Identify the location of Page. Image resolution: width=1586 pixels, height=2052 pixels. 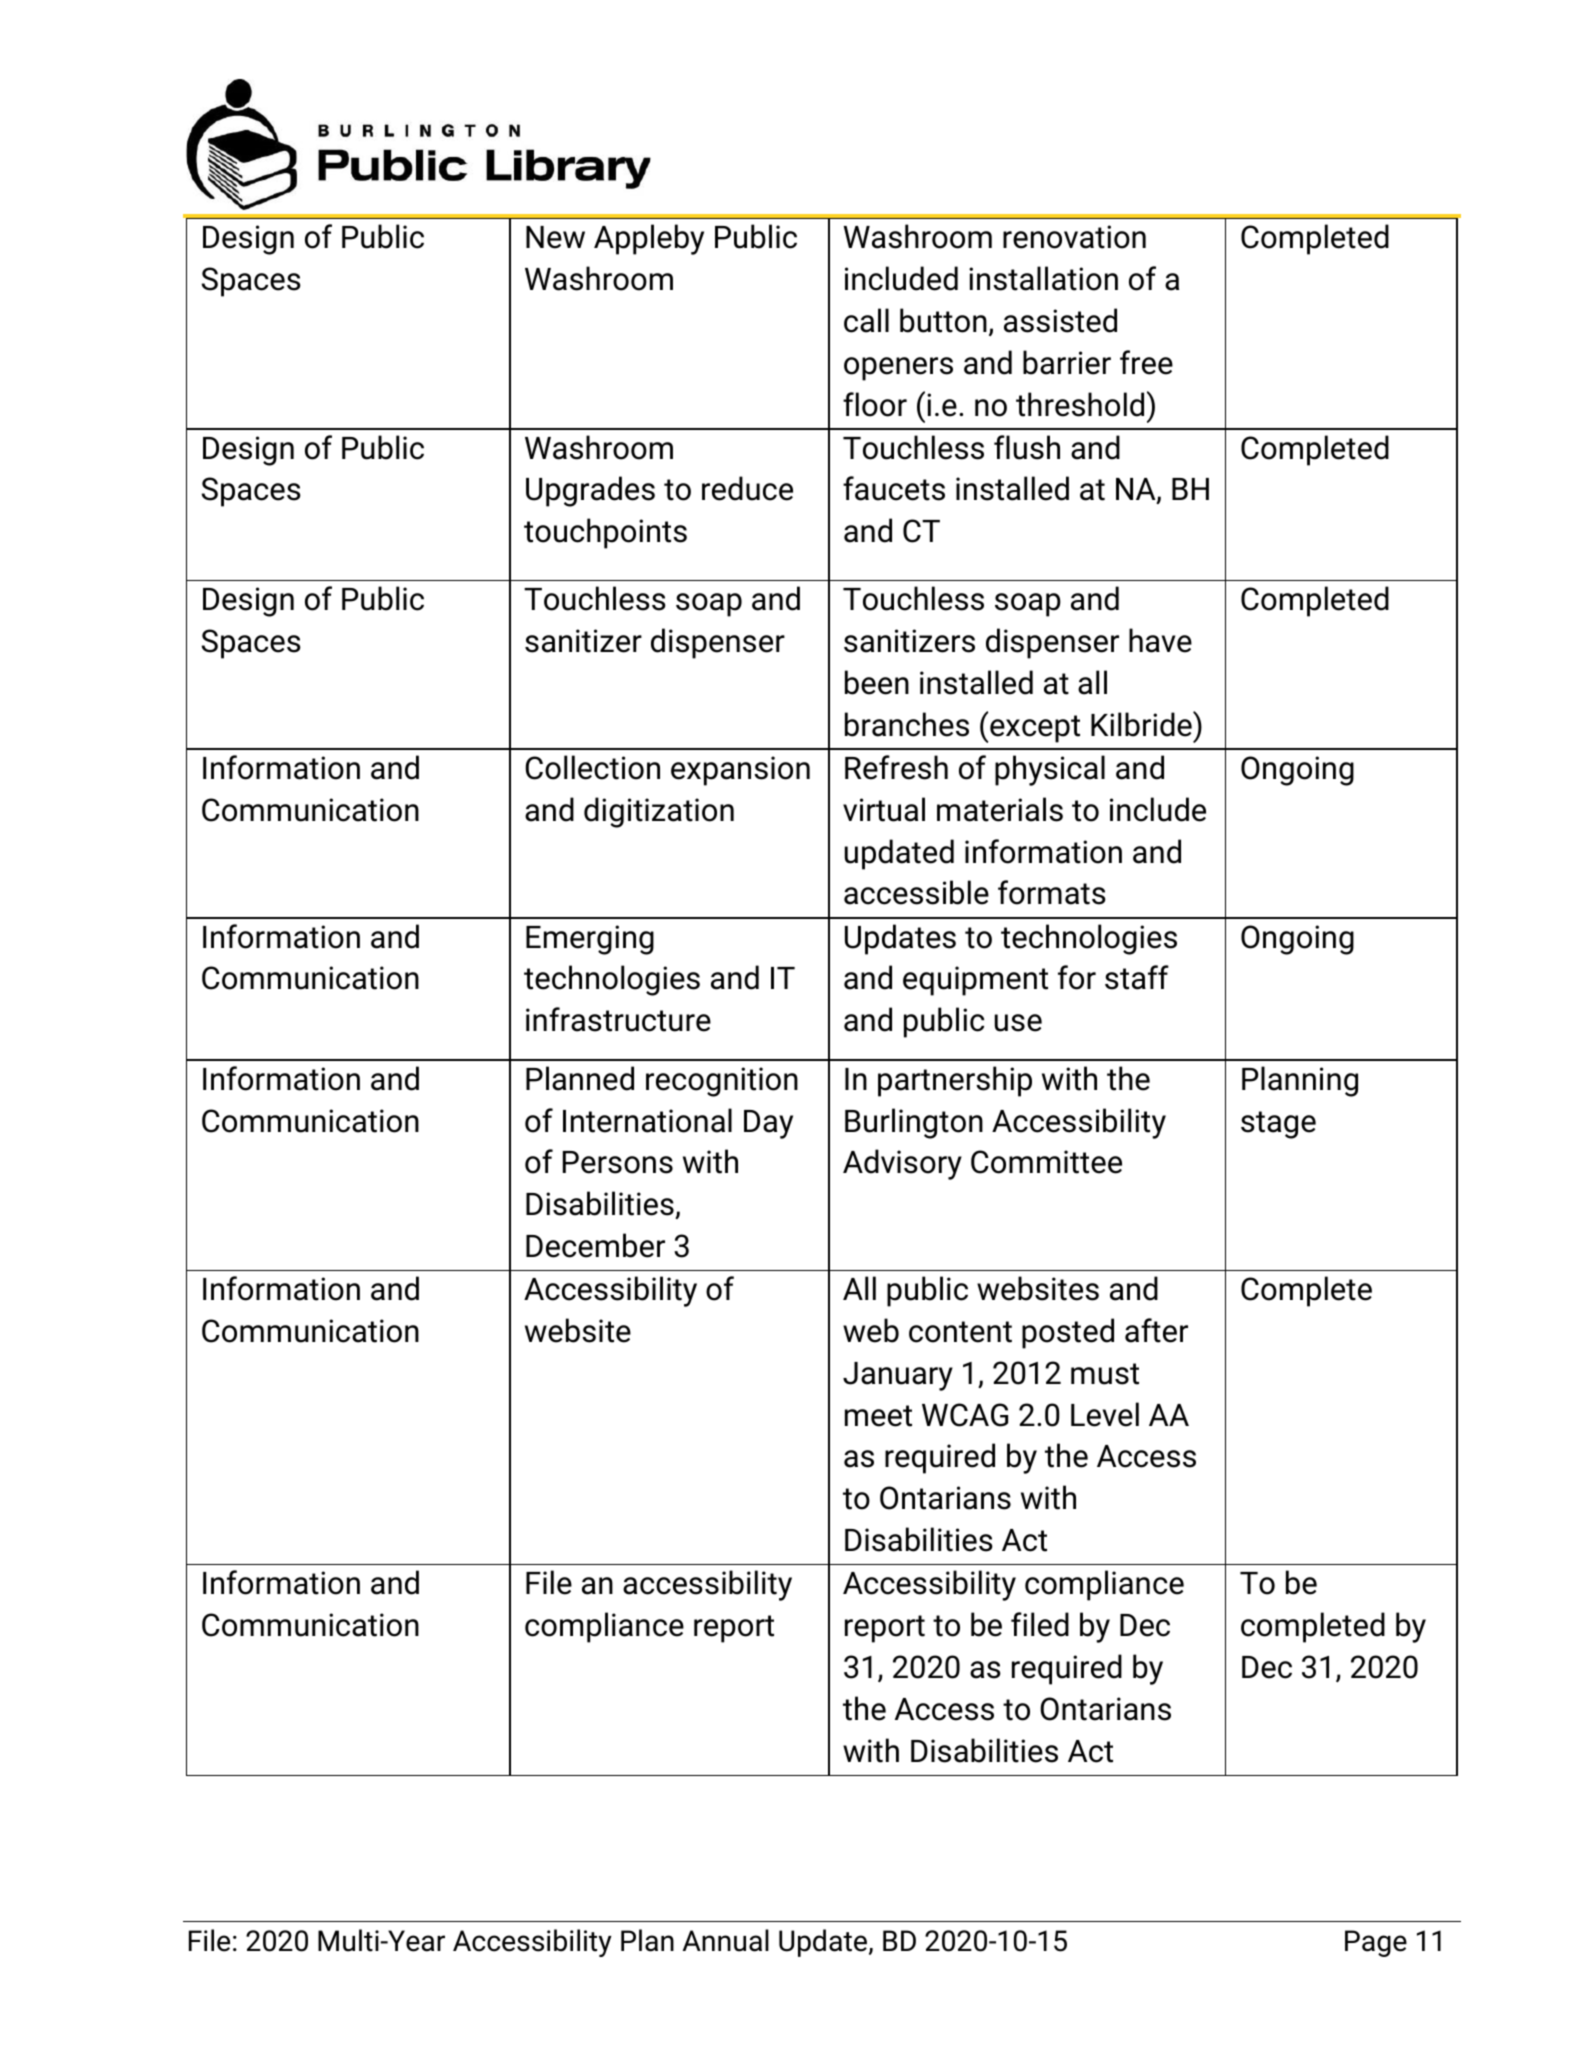
(1376, 1943).
